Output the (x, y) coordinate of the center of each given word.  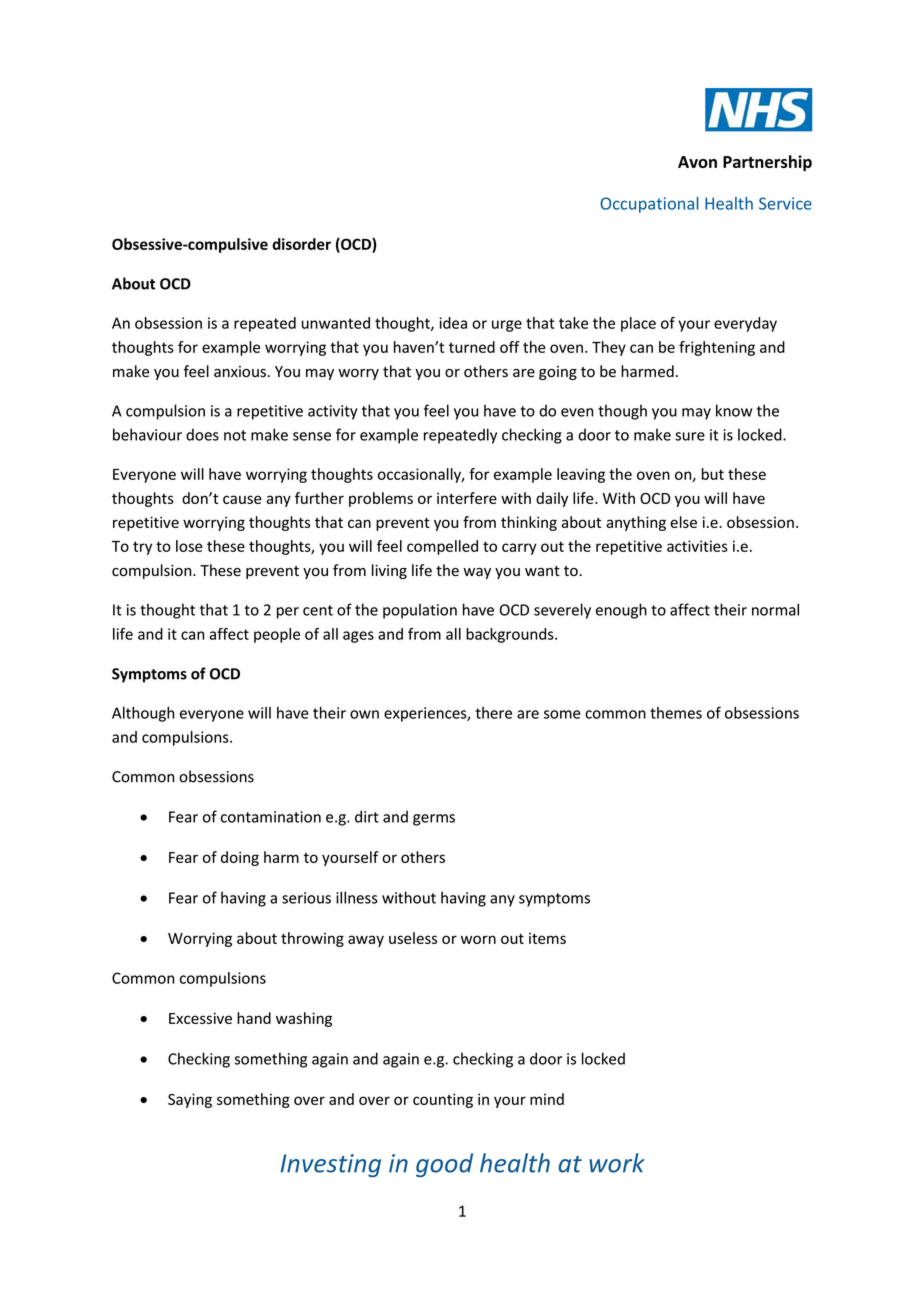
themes (676, 713)
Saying (190, 1100)
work (617, 1163)
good (444, 1165)
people (277, 635)
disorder (301, 244)
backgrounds (511, 635)
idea (453, 323)
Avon (697, 162)
